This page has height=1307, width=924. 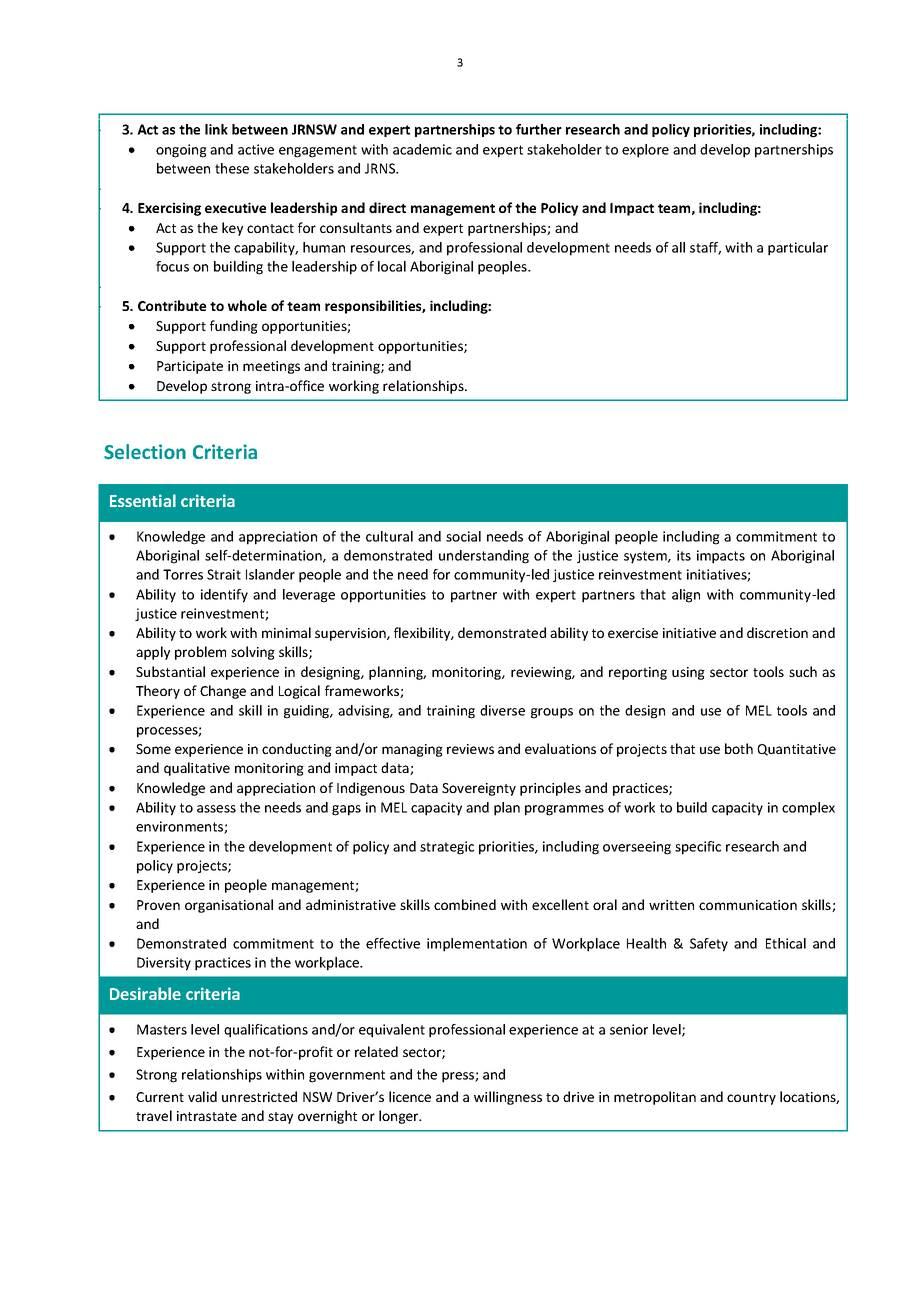 What do you see at coordinates (232, 168) in the page?
I see `these` at bounding box center [232, 168].
